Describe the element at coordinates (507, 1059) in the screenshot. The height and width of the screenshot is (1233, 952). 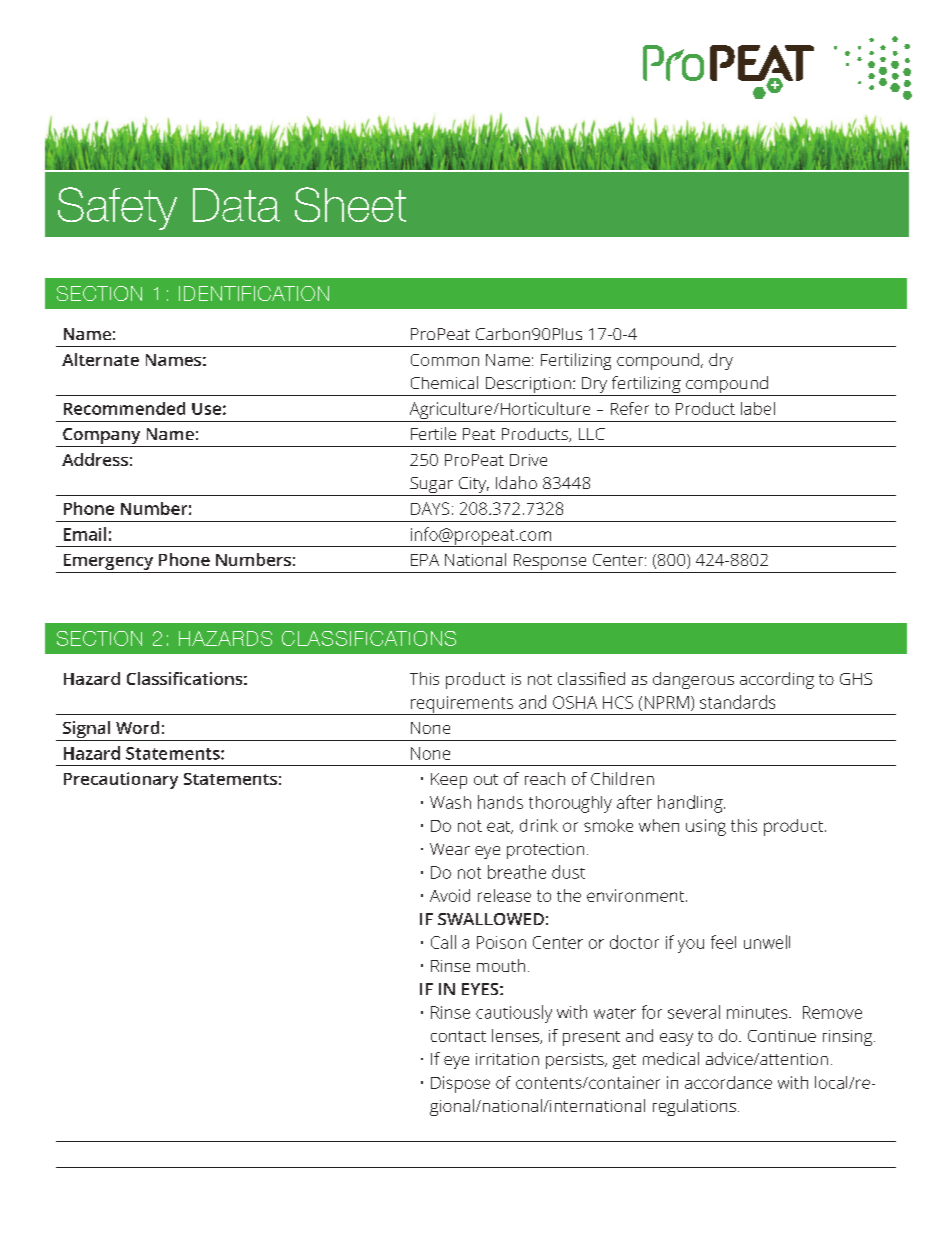
I see `irritation` at that location.
